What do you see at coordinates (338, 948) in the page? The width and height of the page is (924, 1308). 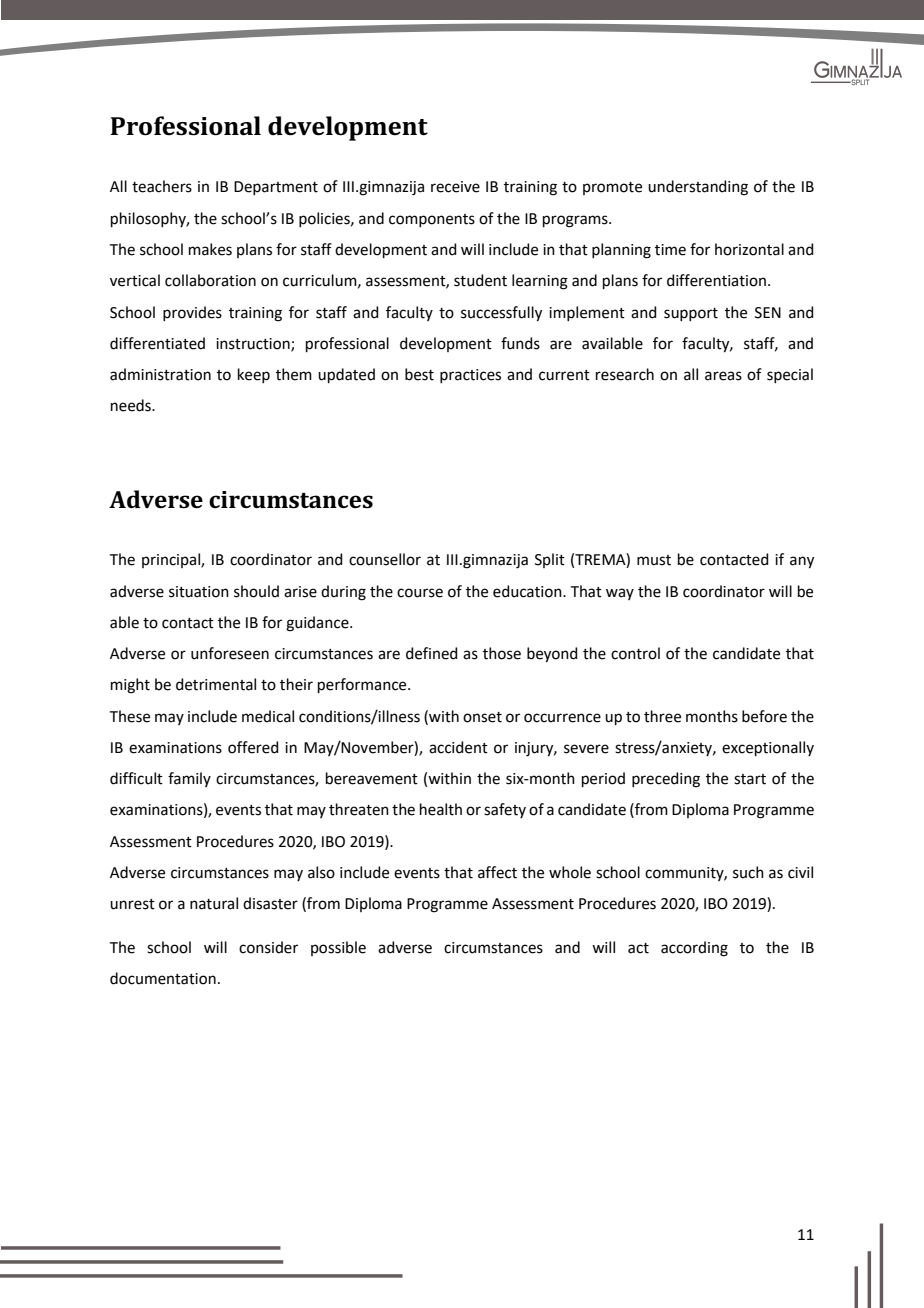 I see `possible` at bounding box center [338, 948].
